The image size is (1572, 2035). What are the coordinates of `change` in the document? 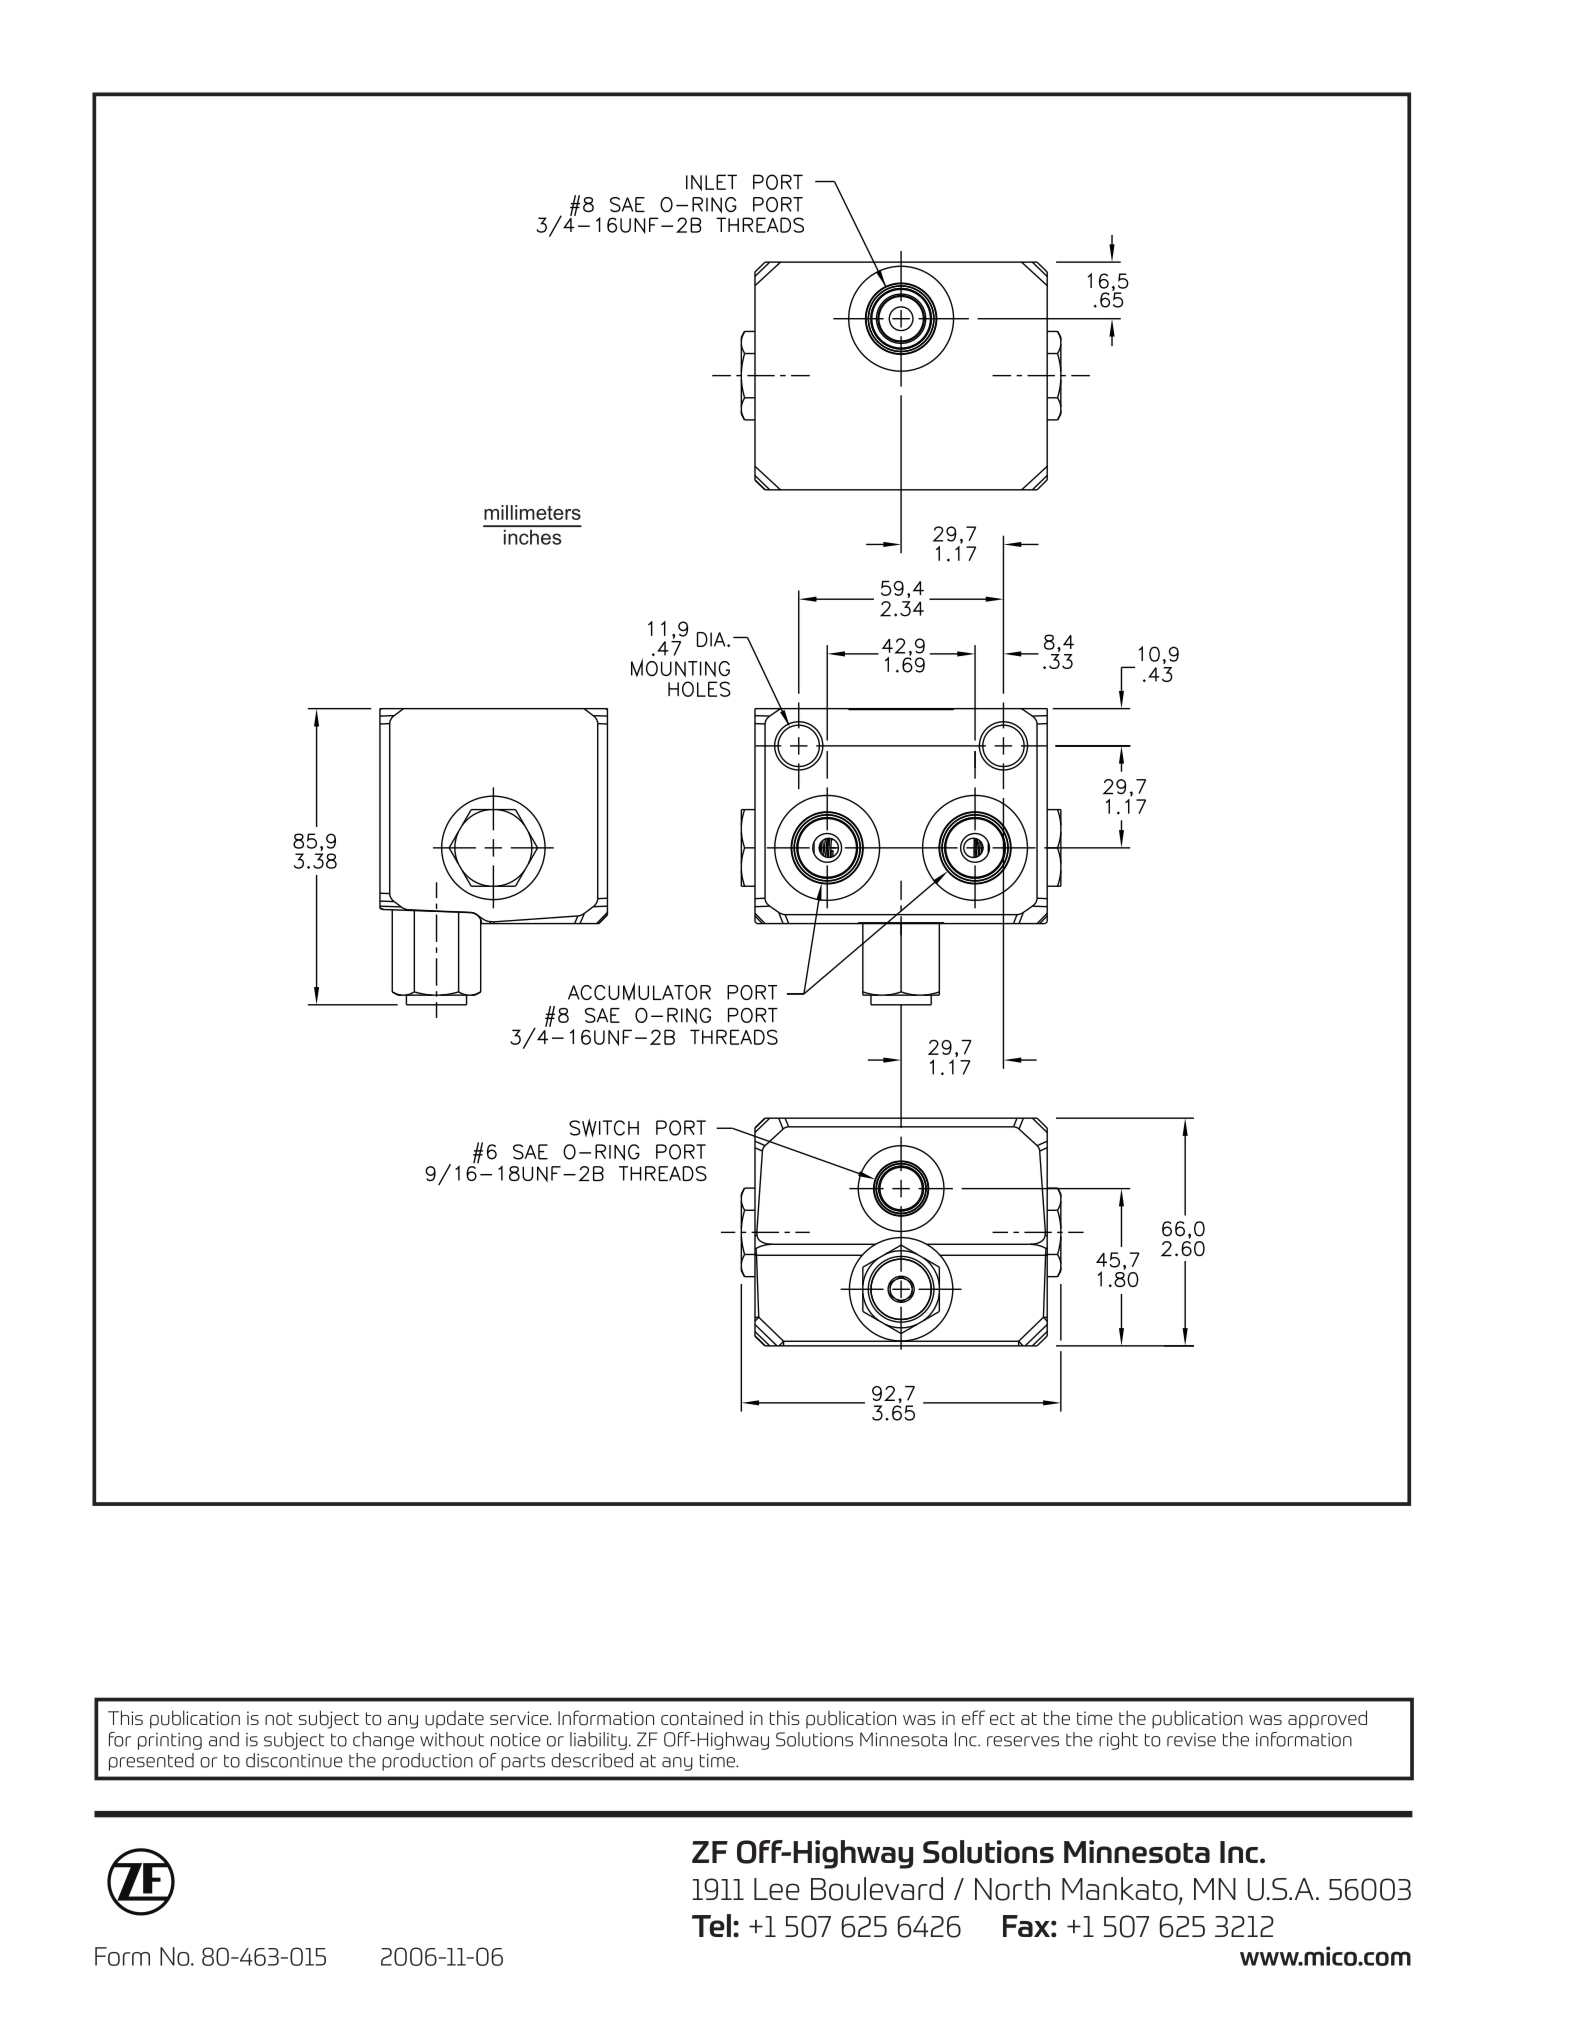 It's located at (383, 1741).
